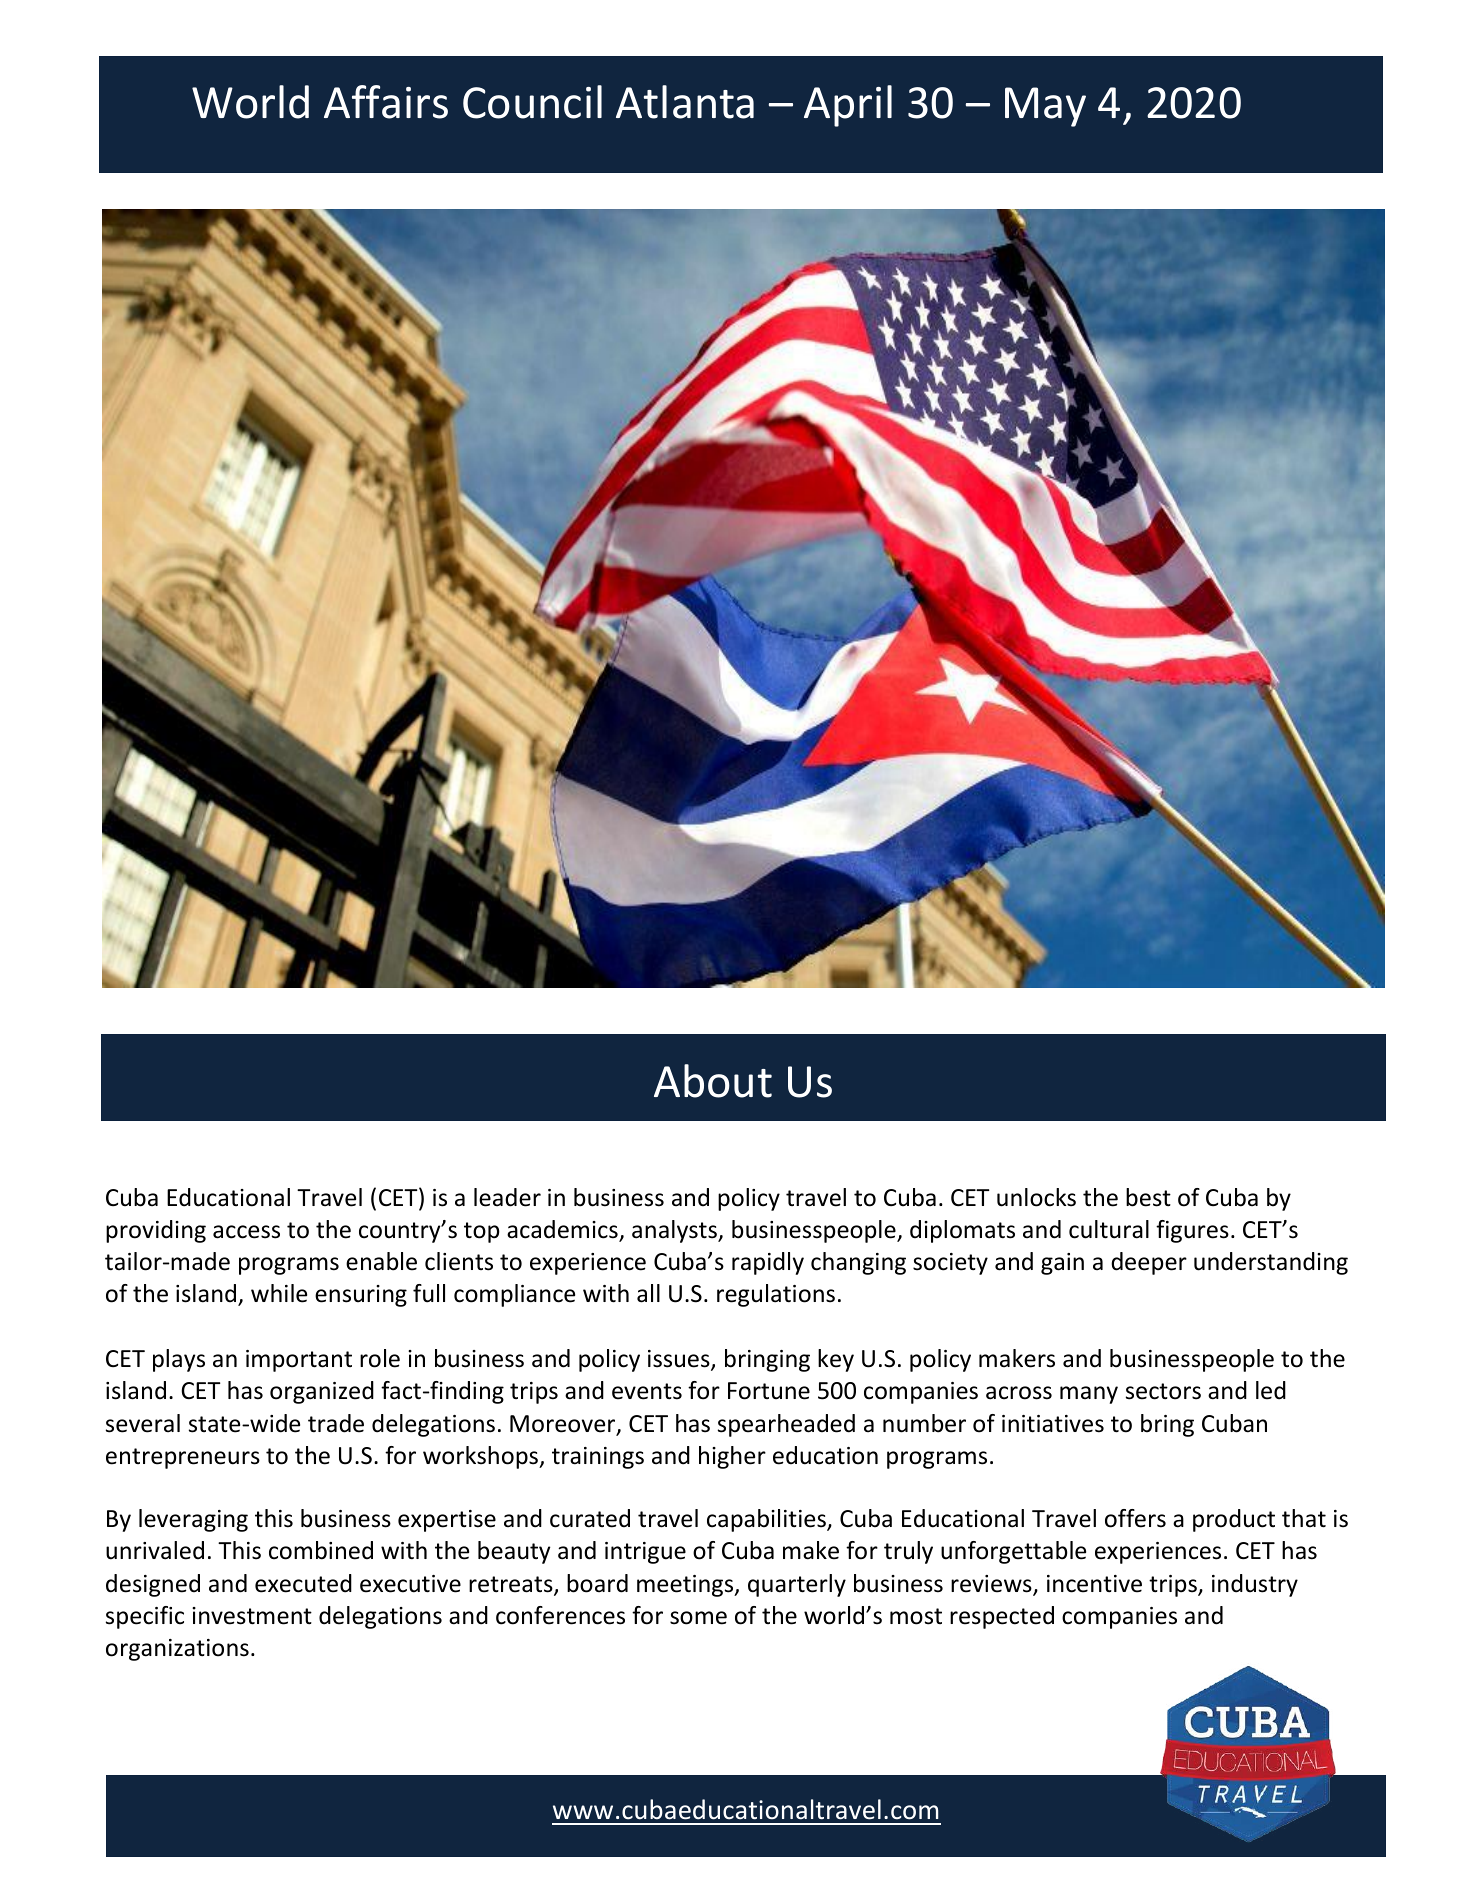 This page has height=1903, width=1471. What do you see at coordinates (252, 1616) in the page?
I see `investment` at bounding box center [252, 1616].
